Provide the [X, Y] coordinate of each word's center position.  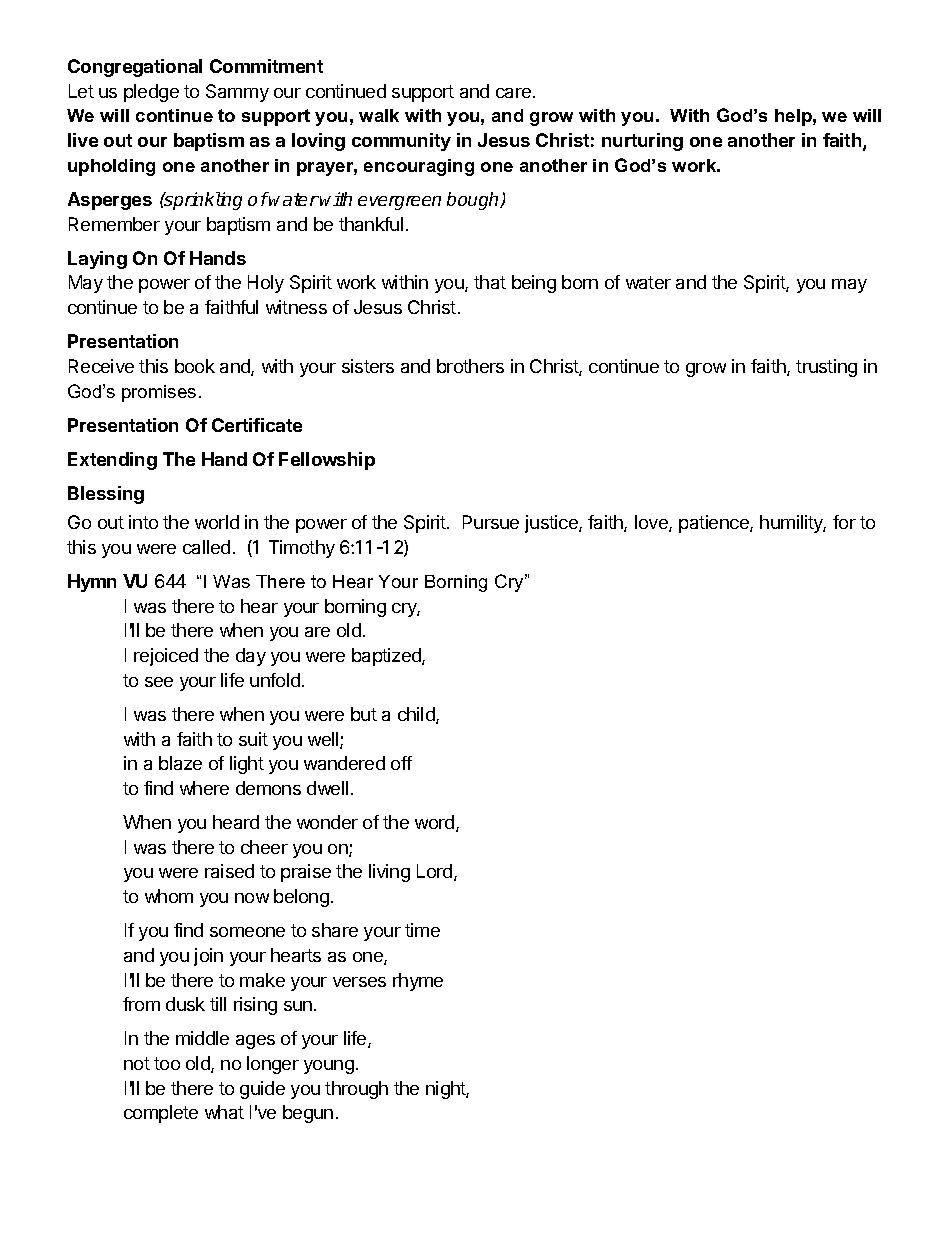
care [515, 93]
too [167, 1063]
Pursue [491, 522]
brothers [470, 366]
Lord [436, 872]
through [356, 1090]
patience [715, 524]
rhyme [418, 982]
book [195, 366]
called [206, 547]
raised [229, 871]
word [436, 823]
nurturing [642, 142]
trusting [826, 368]
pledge [151, 93]
